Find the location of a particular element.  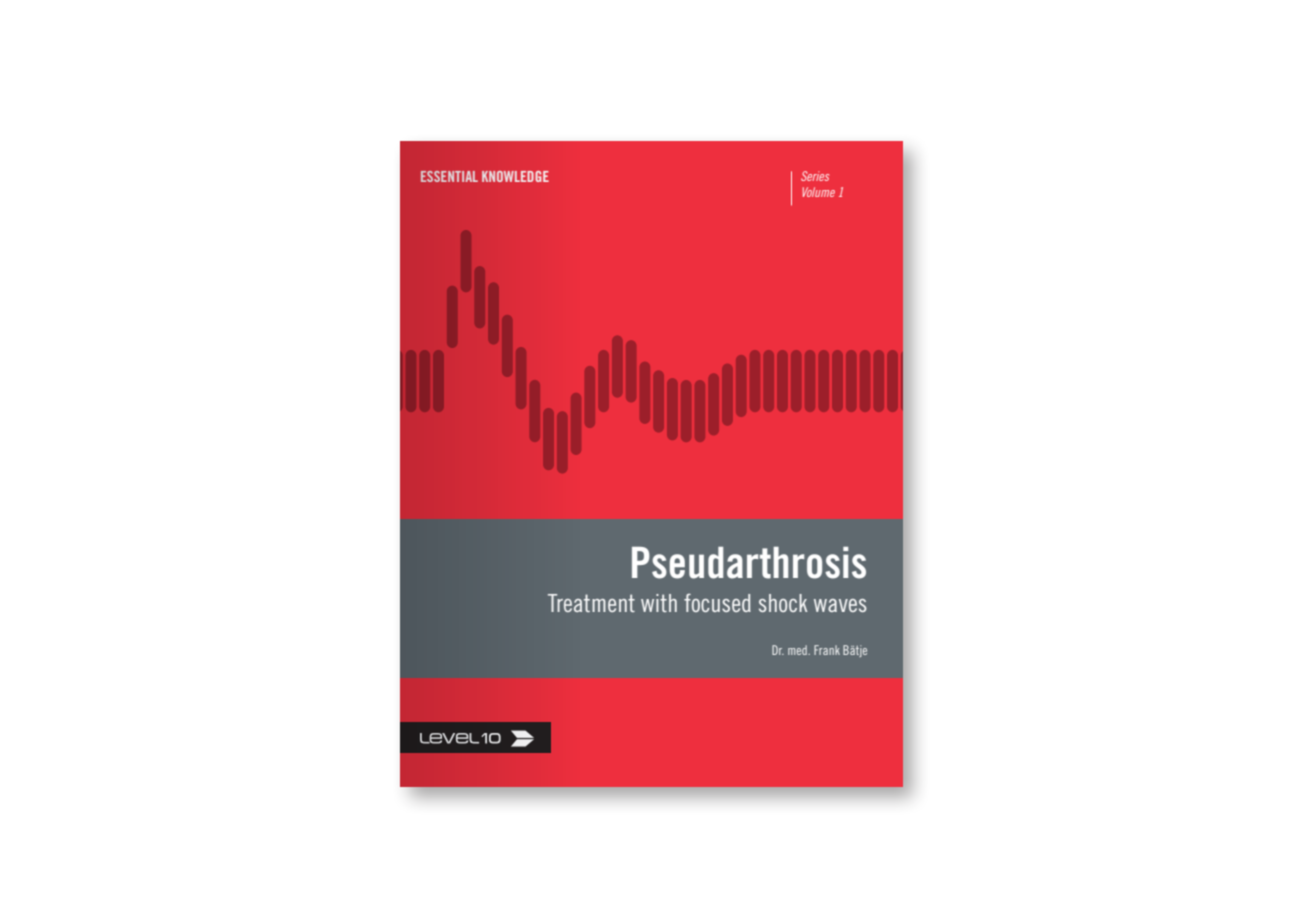

ESSENTIAL is located at coordinates (449, 176).
